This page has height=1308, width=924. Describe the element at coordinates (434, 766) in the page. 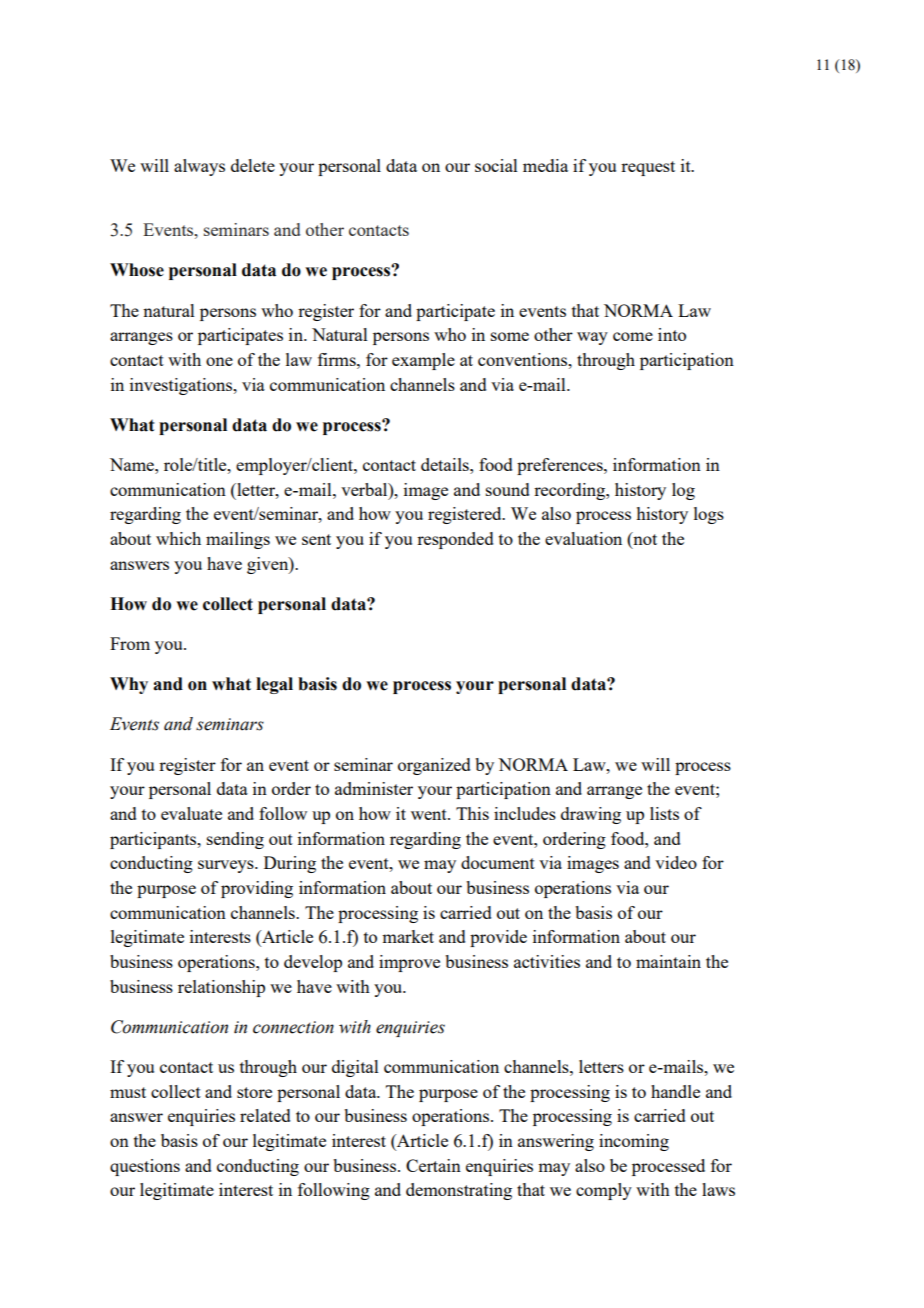

I see `organized` at that location.
